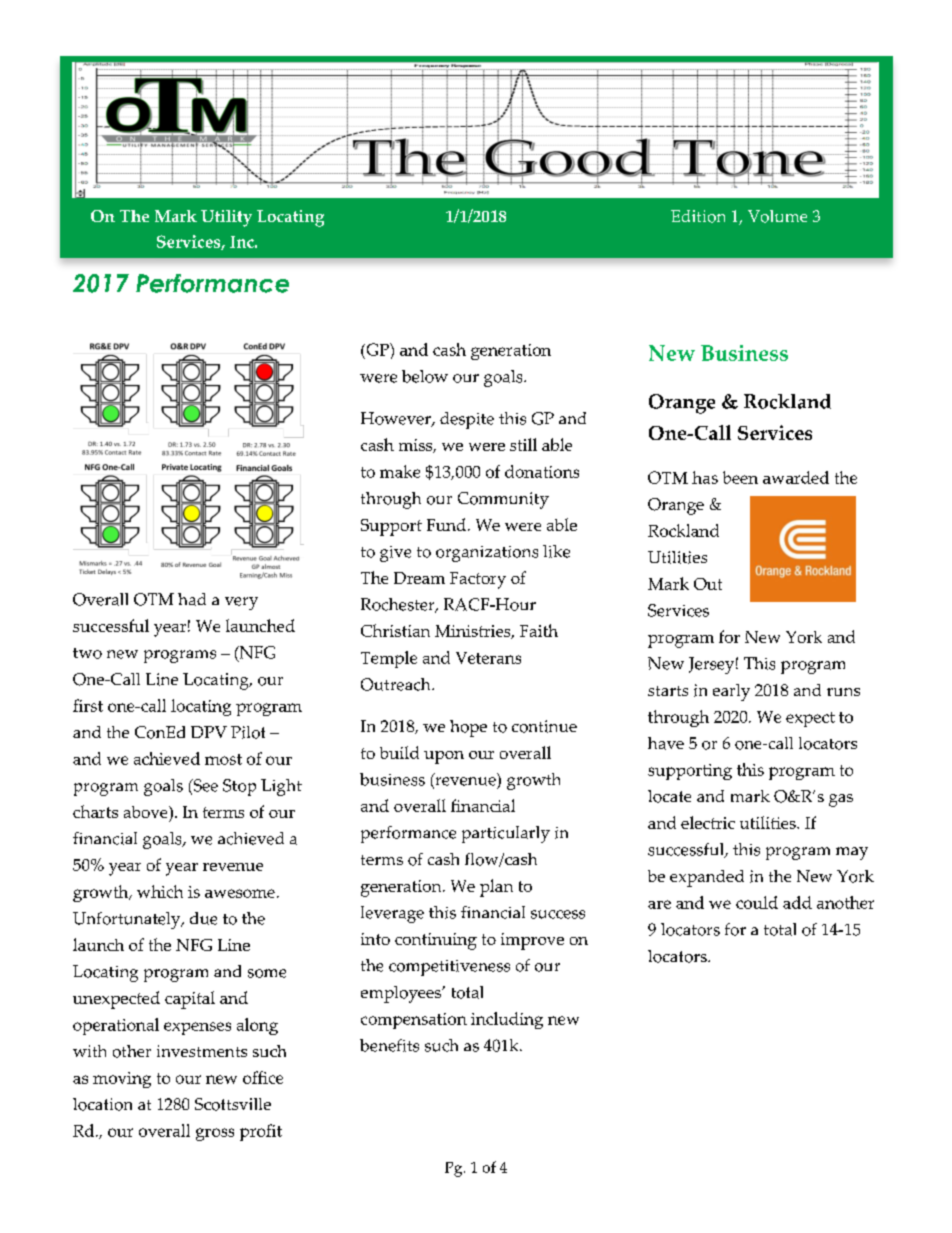 This document has height=1233, width=952. I want to click on been, so click(740, 477).
